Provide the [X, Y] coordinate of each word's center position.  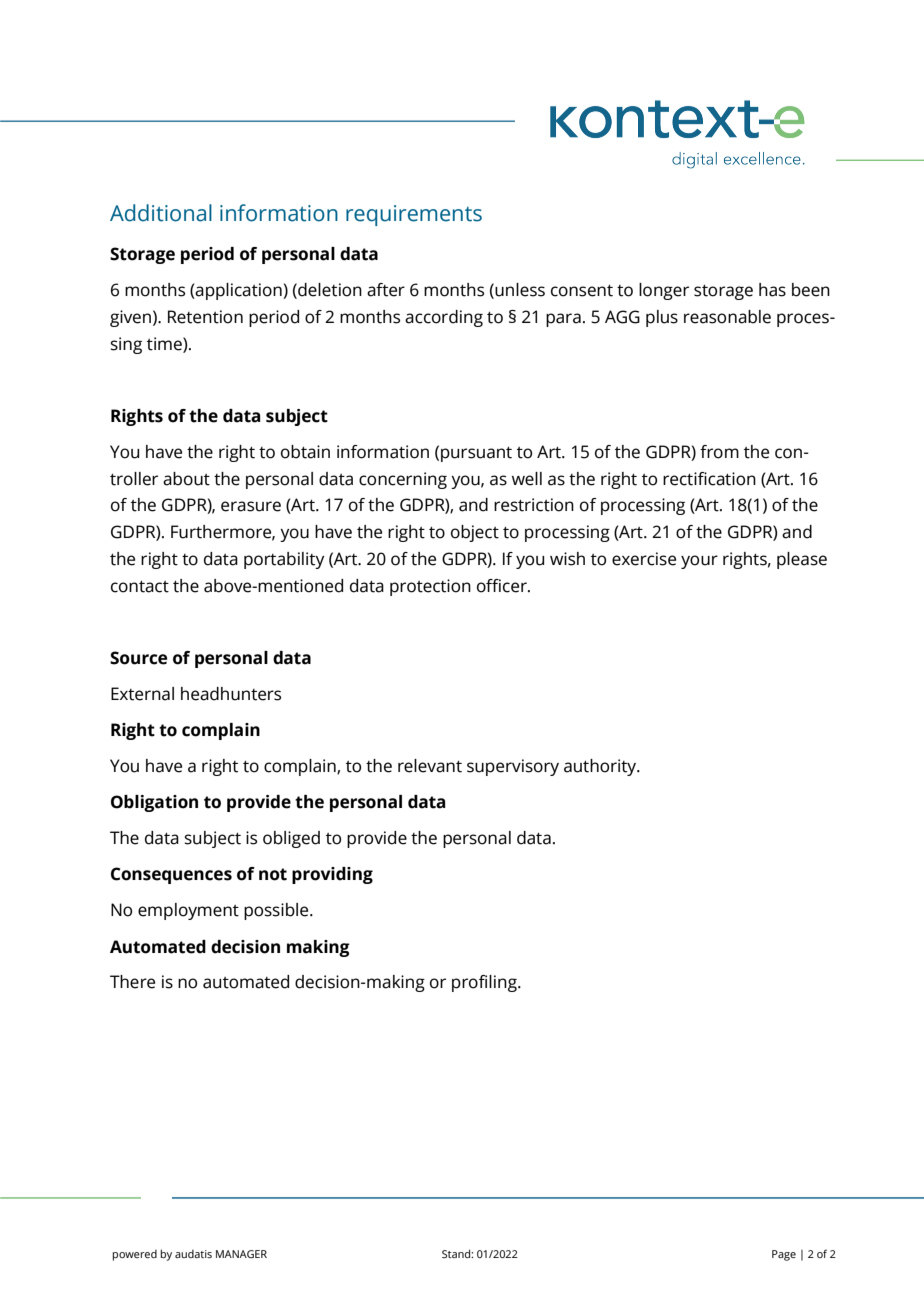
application [239, 291]
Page [784, 1255]
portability [284, 560]
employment [188, 911]
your [699, 562]
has [772, 290]
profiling [485, 983]
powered [134, 1255]
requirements [414, 215]
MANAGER [241, 1254]
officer [503, 586]
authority [601, 767]
